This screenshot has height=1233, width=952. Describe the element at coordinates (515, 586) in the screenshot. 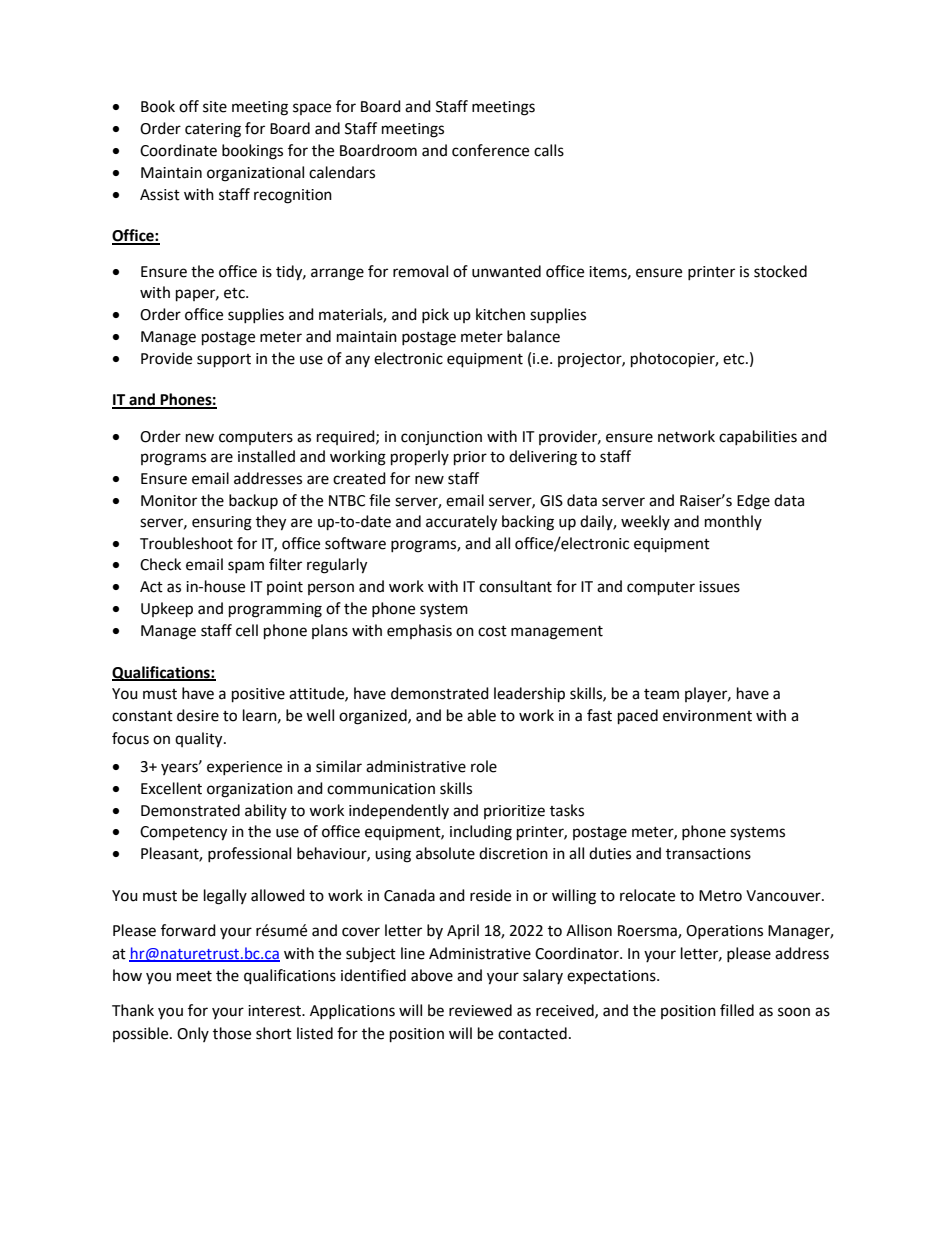

I see `consultant` at that location.
